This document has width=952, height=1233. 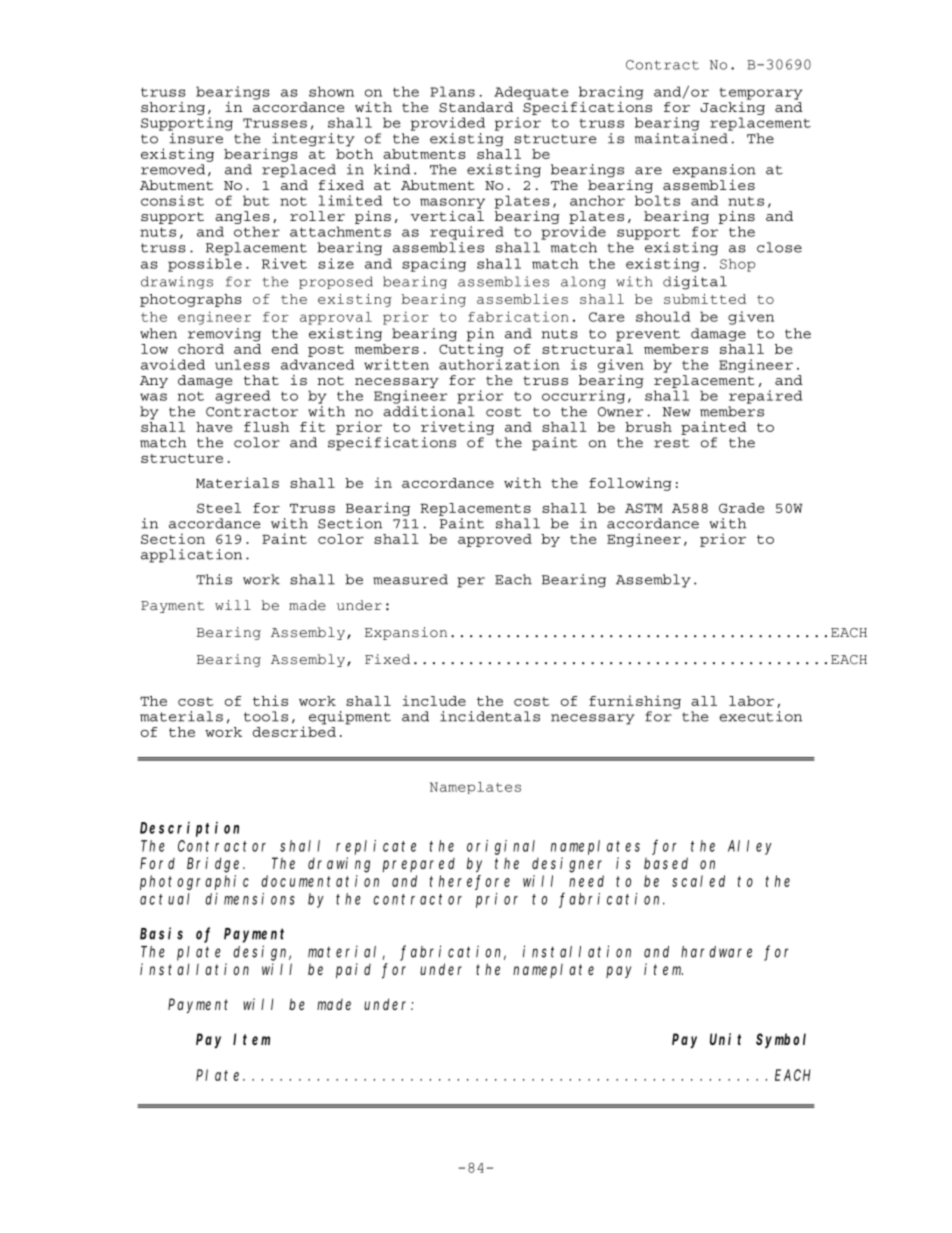 I want to click on tools, so click(x=266, y=716).
